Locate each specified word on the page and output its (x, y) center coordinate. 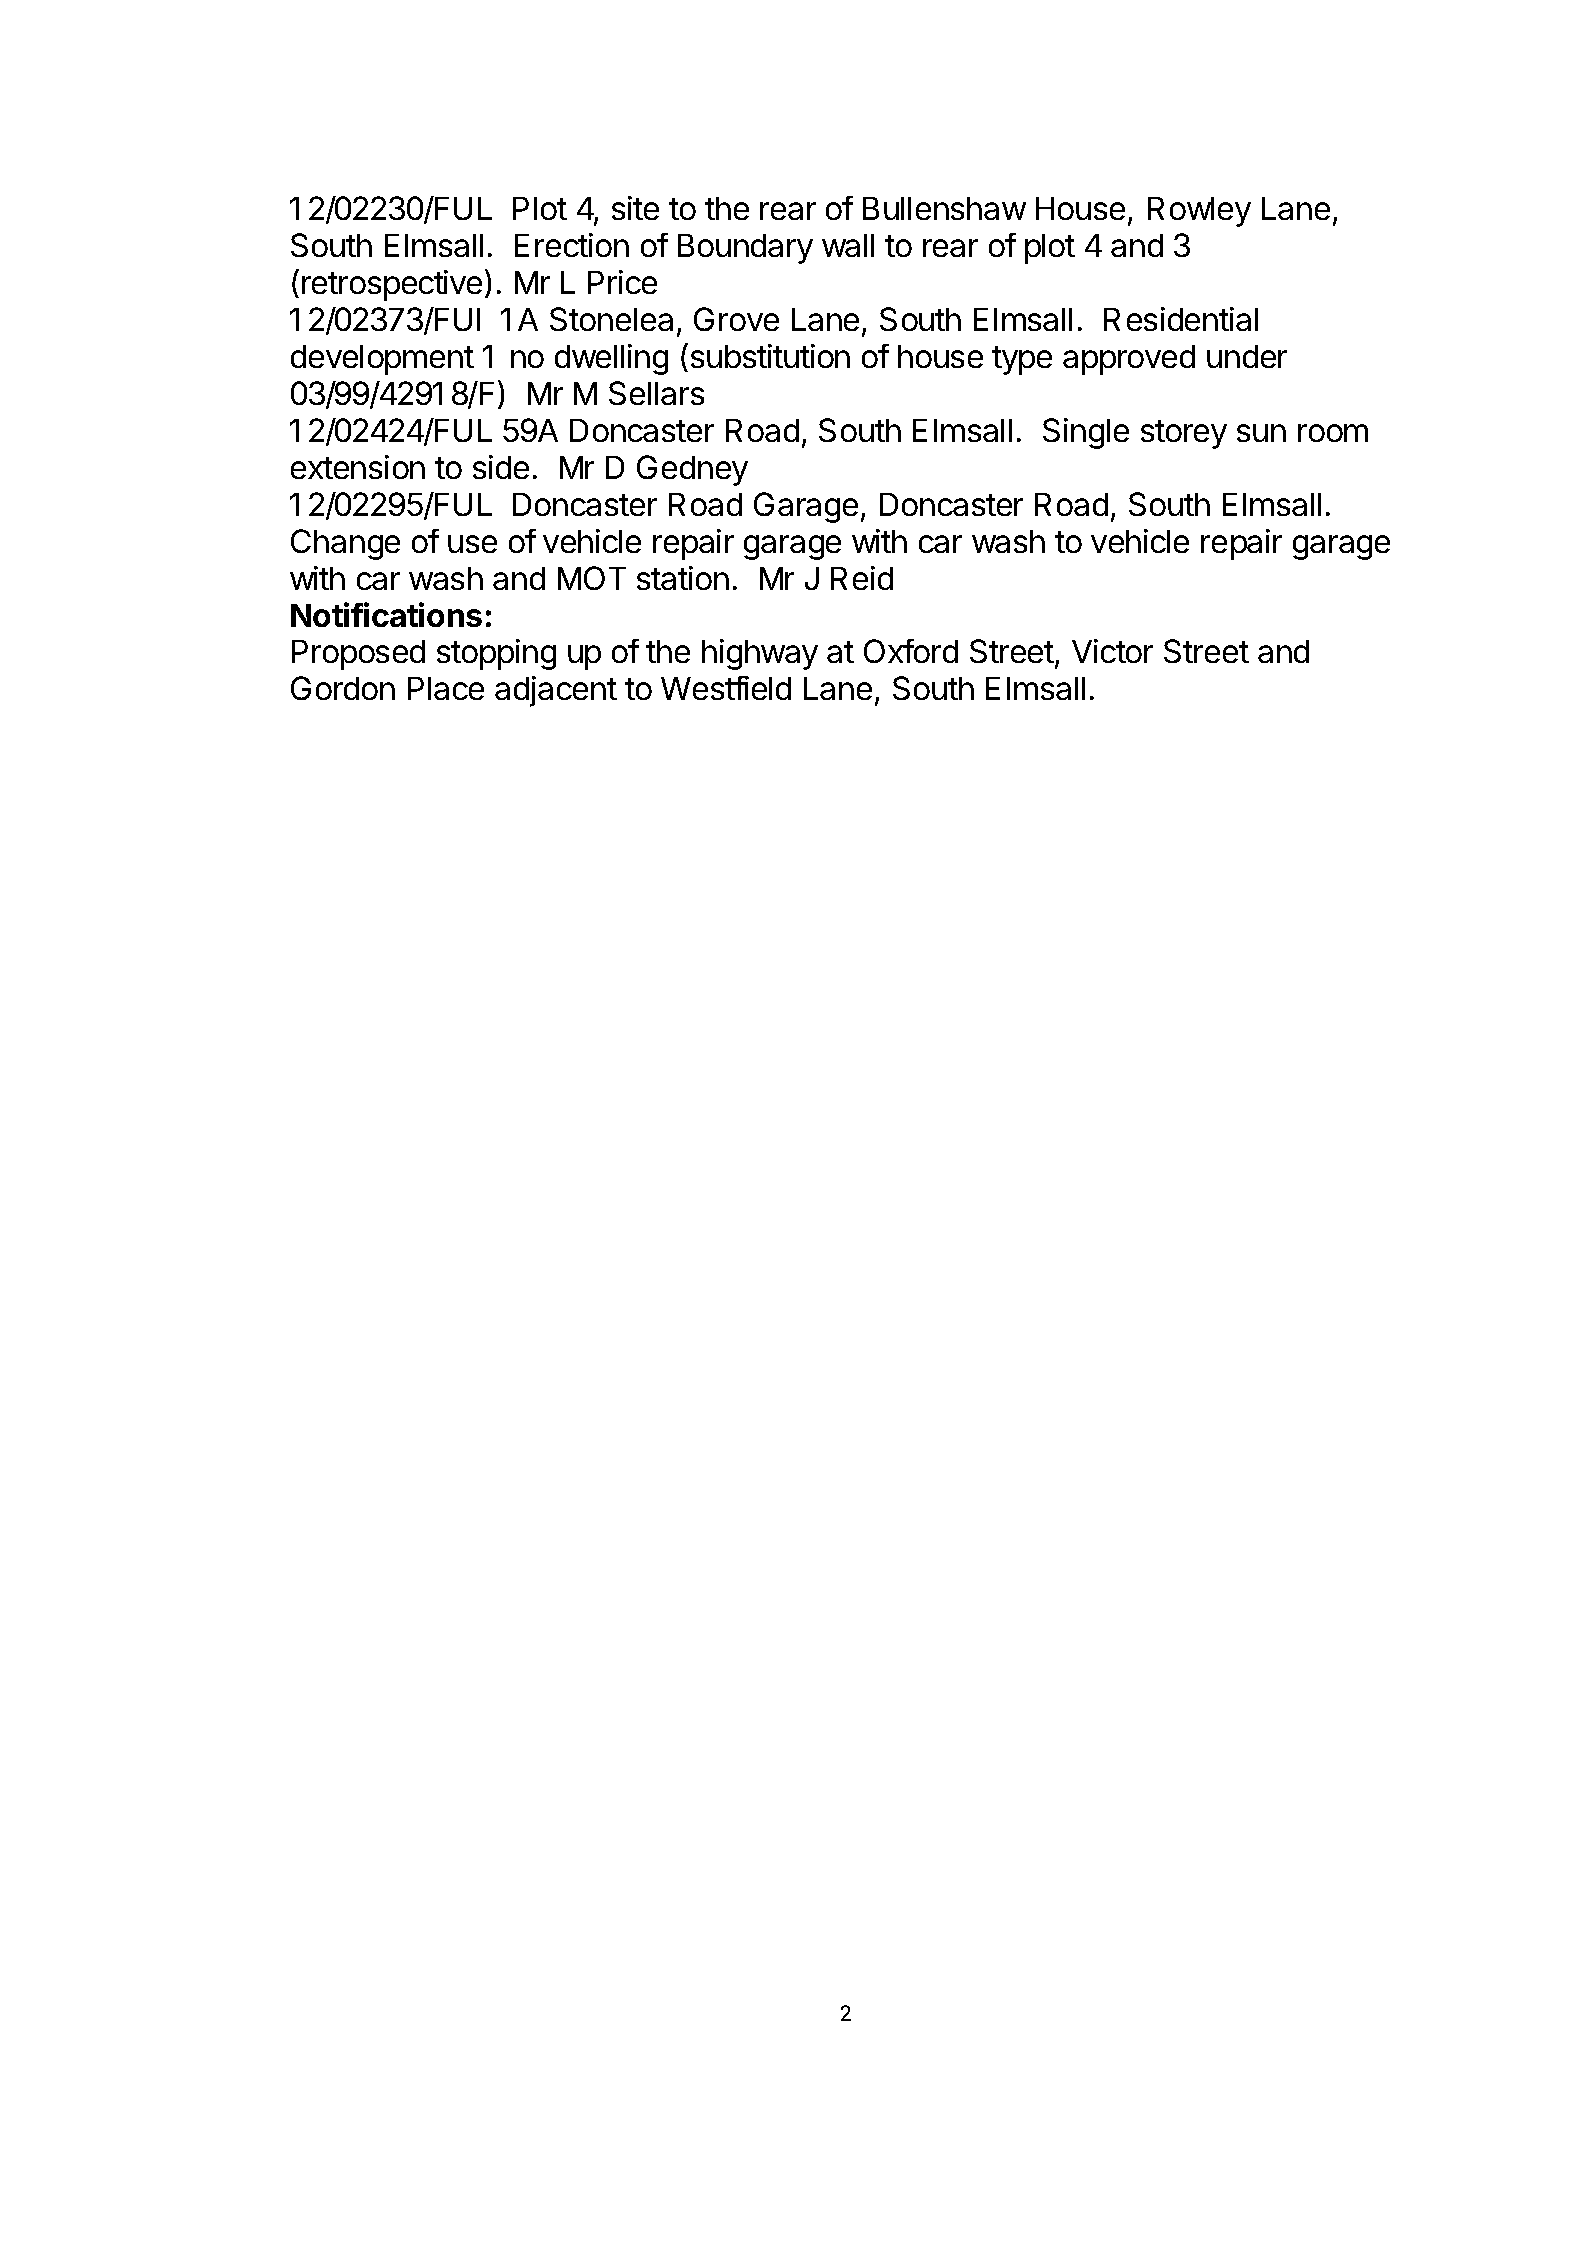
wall (848, 245)
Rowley (1199, 212)
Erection (572, 245)
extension (358, 467)
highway (760, 654)
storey (1184, 434)
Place (446, 688)
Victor (1112, 651)
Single (1086, 433)
